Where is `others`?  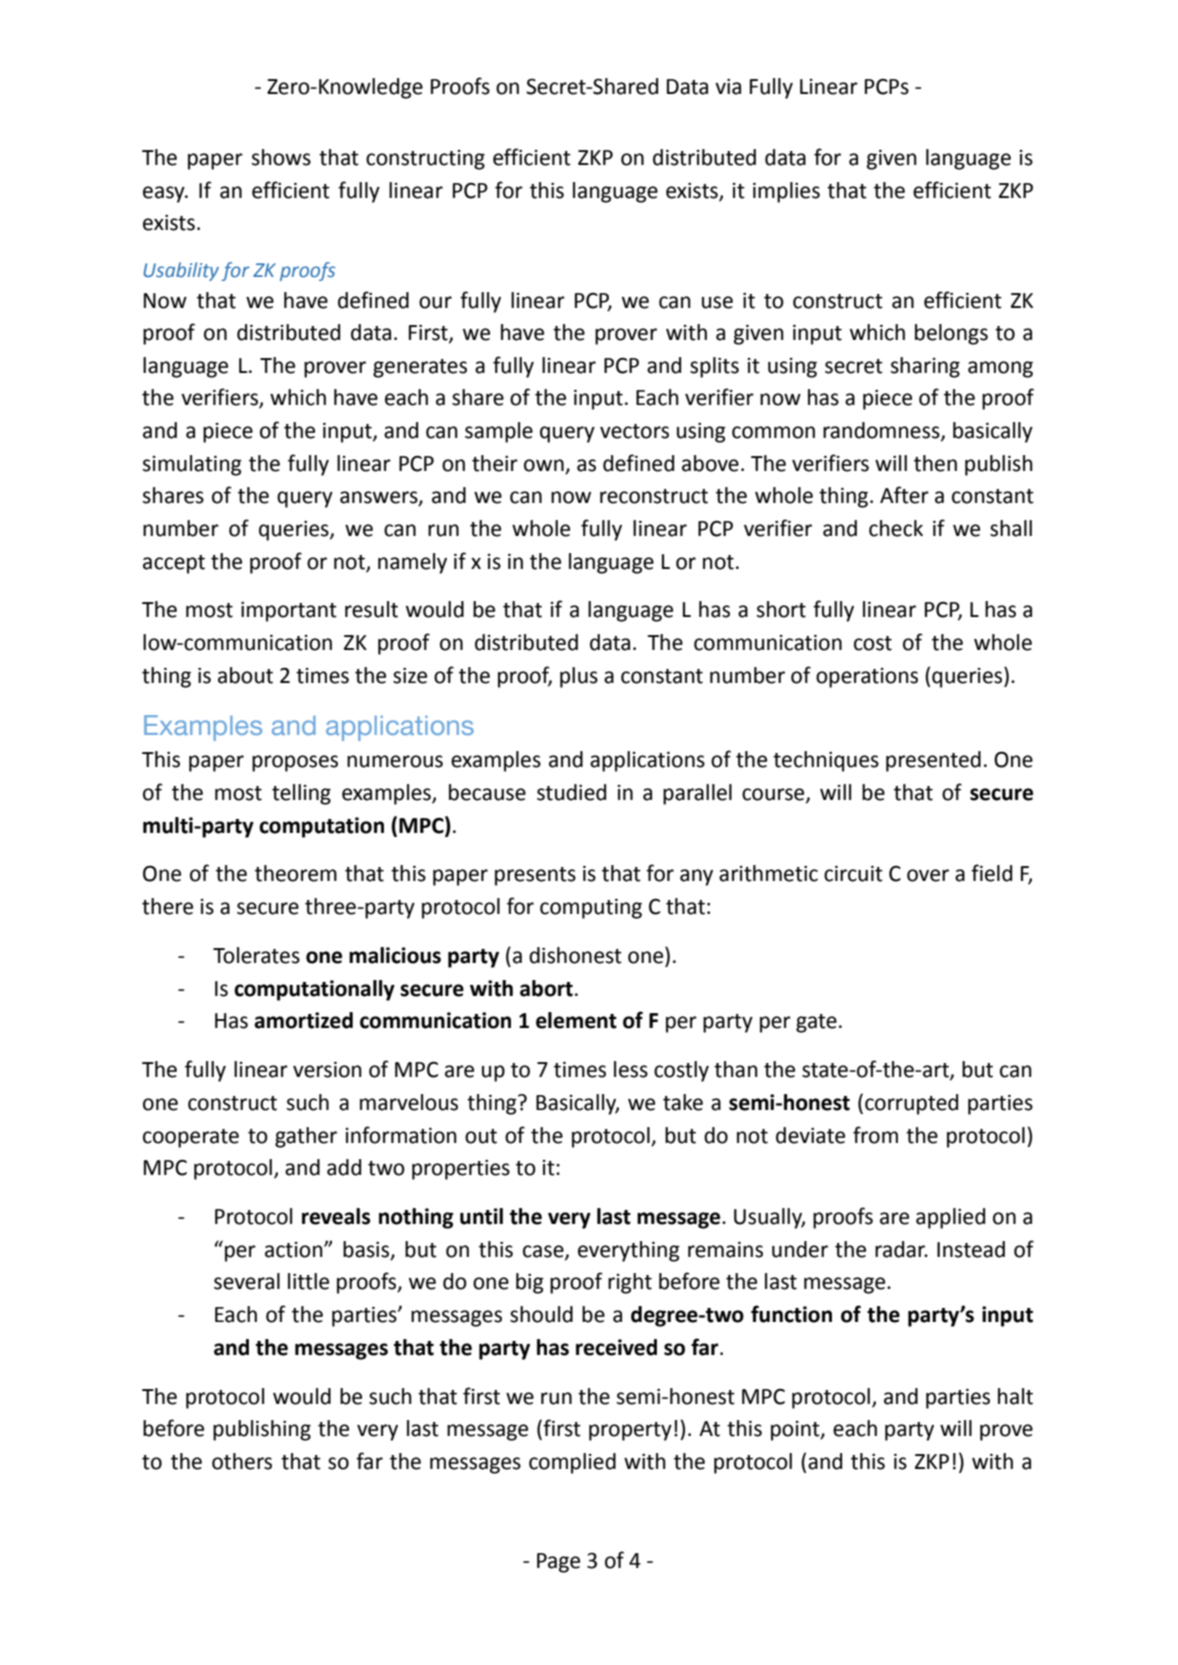
others is located at coordinates (242, 1461).
